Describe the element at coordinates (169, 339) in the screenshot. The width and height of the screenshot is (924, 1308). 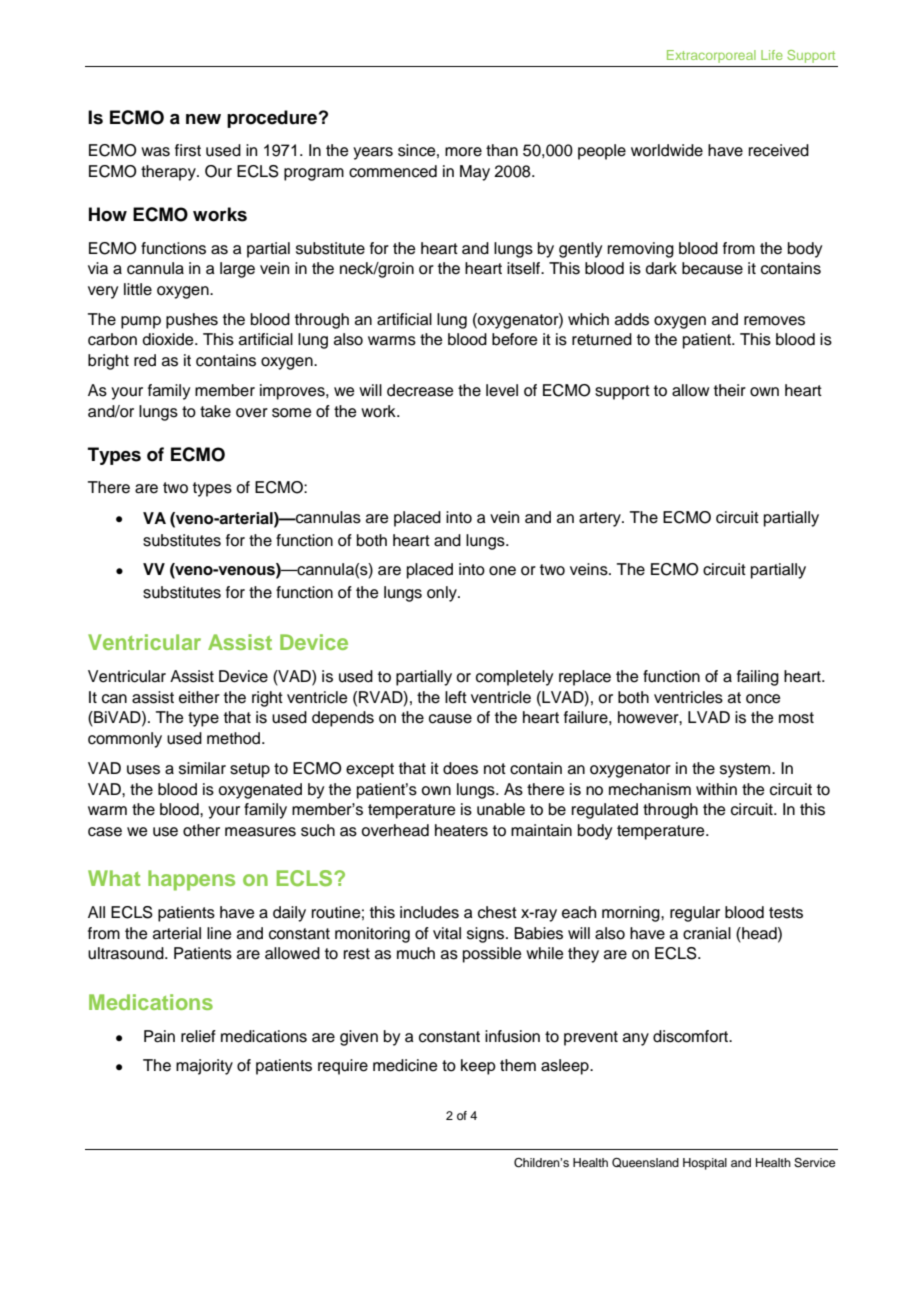
I see `dioxide` at that location.
